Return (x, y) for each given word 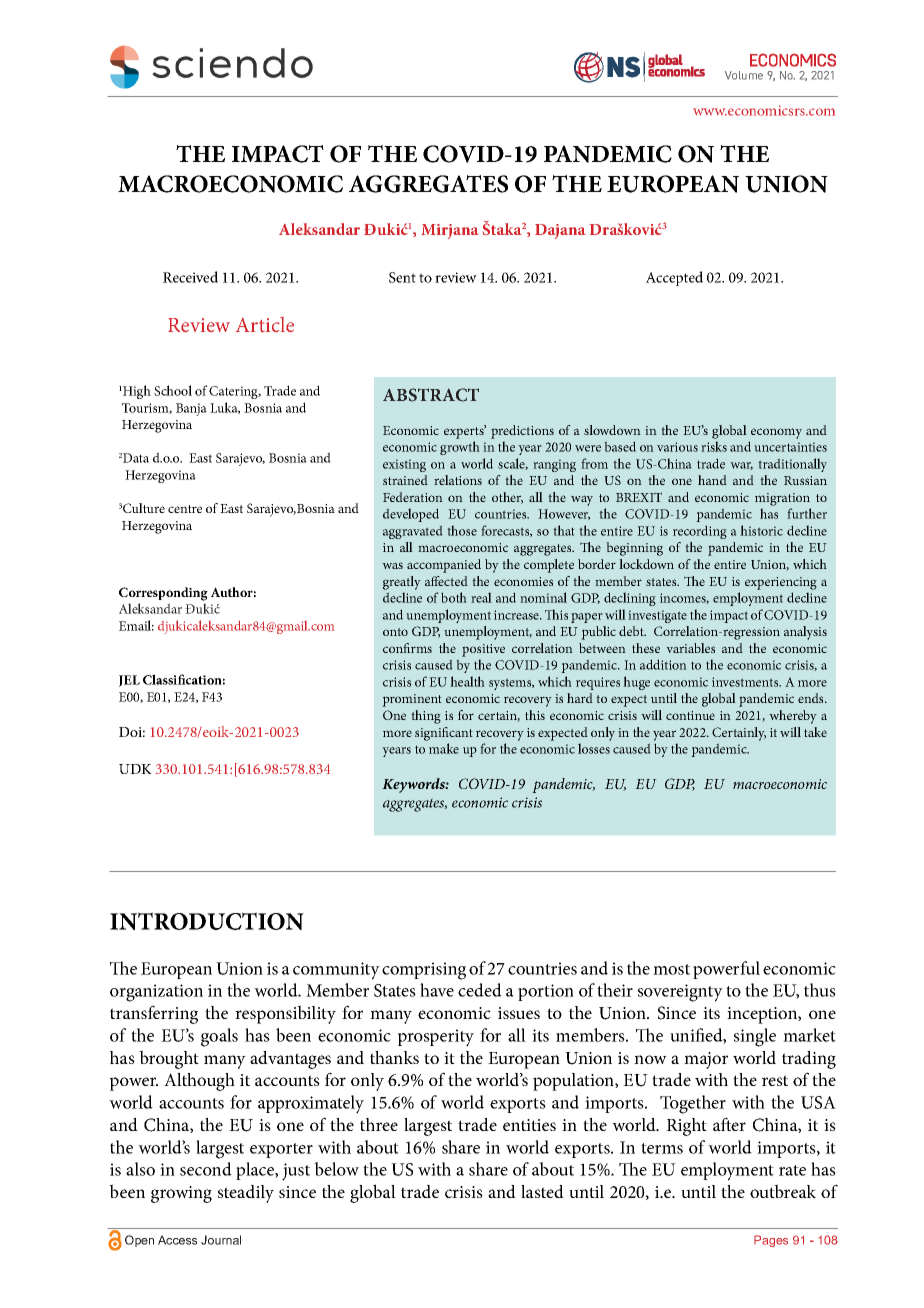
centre (185, 509)
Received (190, 277)
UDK (135, 769)
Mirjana (450, 231)
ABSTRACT (431, 395)
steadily (246, 1194)
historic (761, 530)
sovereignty (680, 993)
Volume (744, 75)
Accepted (674, 278)
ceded (480, 990)
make (444, 748)
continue (690, 715)
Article (265, 325)
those (462, 530)
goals (219, 1037)
